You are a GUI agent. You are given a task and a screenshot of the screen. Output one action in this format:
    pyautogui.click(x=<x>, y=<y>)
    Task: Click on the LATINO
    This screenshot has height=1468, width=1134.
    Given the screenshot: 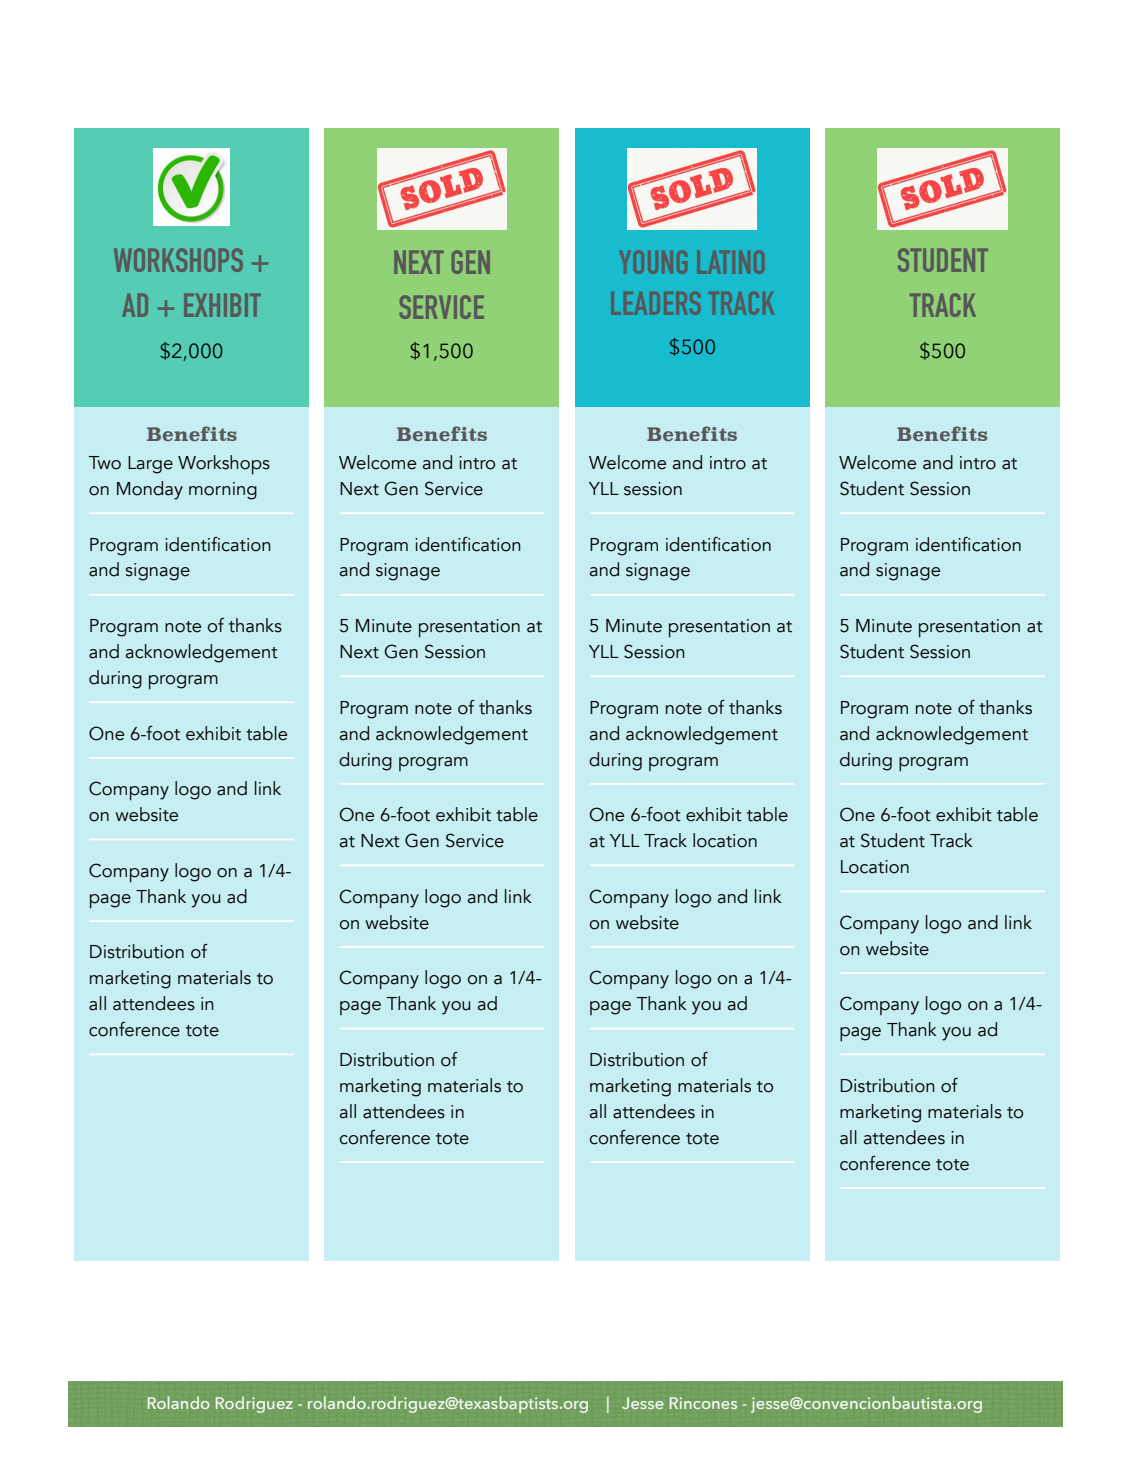 What is the action you would take?
    pyautogui.click(x=731, y=262)
